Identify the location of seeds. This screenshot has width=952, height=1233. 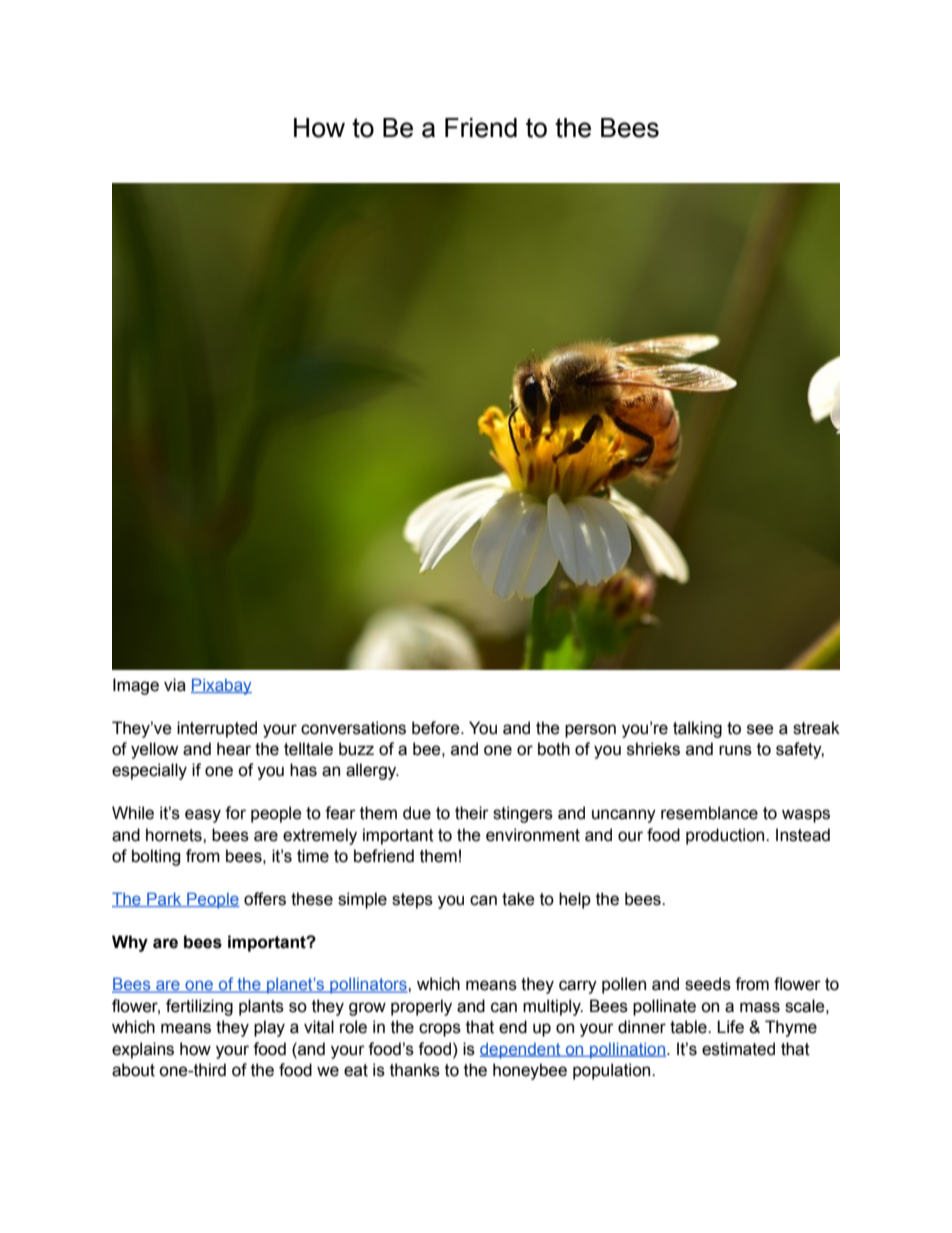
(708, 984).
